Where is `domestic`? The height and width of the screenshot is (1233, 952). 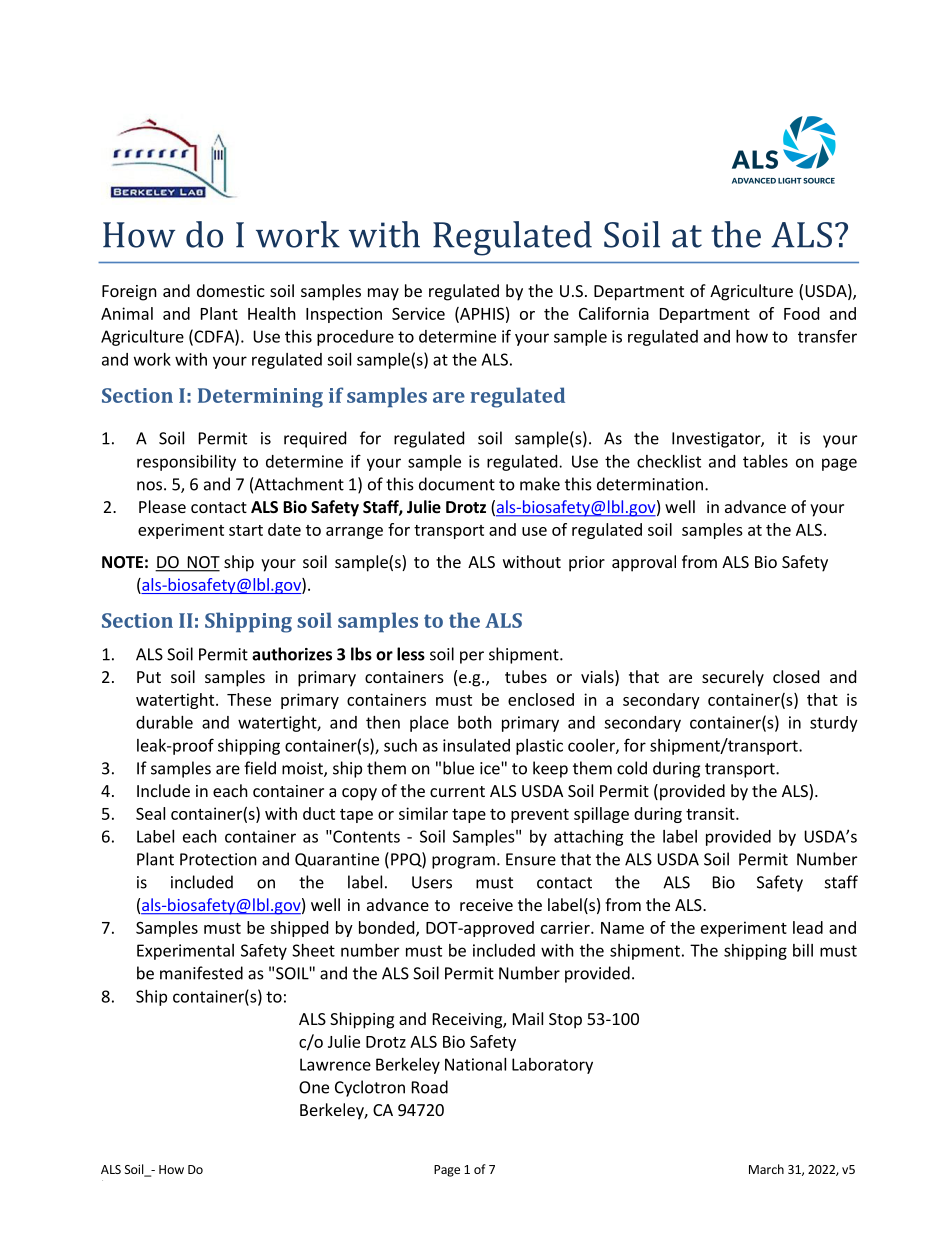 domestic is located at coordinates (231, 290).
